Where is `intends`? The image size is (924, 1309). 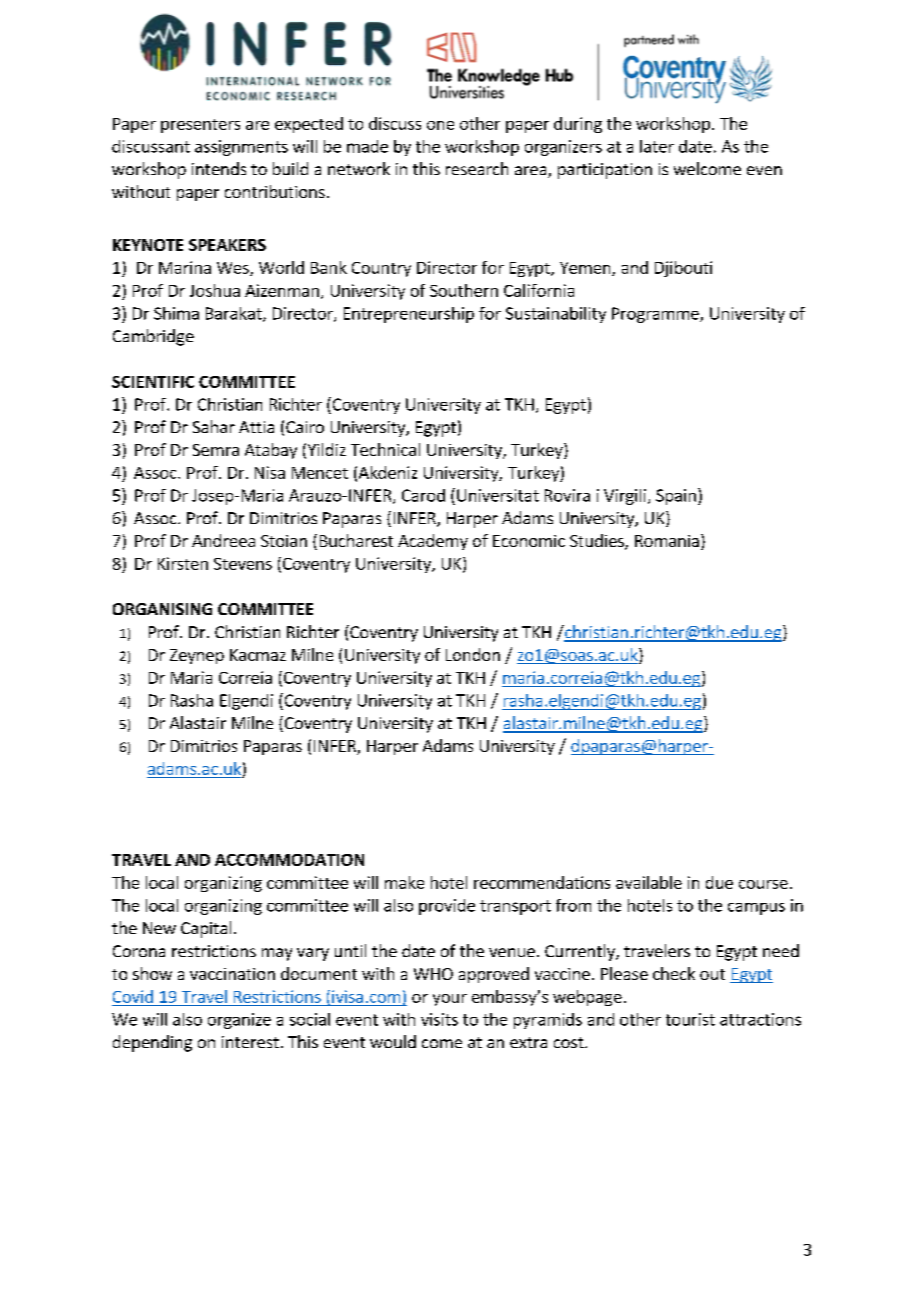 intends is located at coordinates (219, 168).
